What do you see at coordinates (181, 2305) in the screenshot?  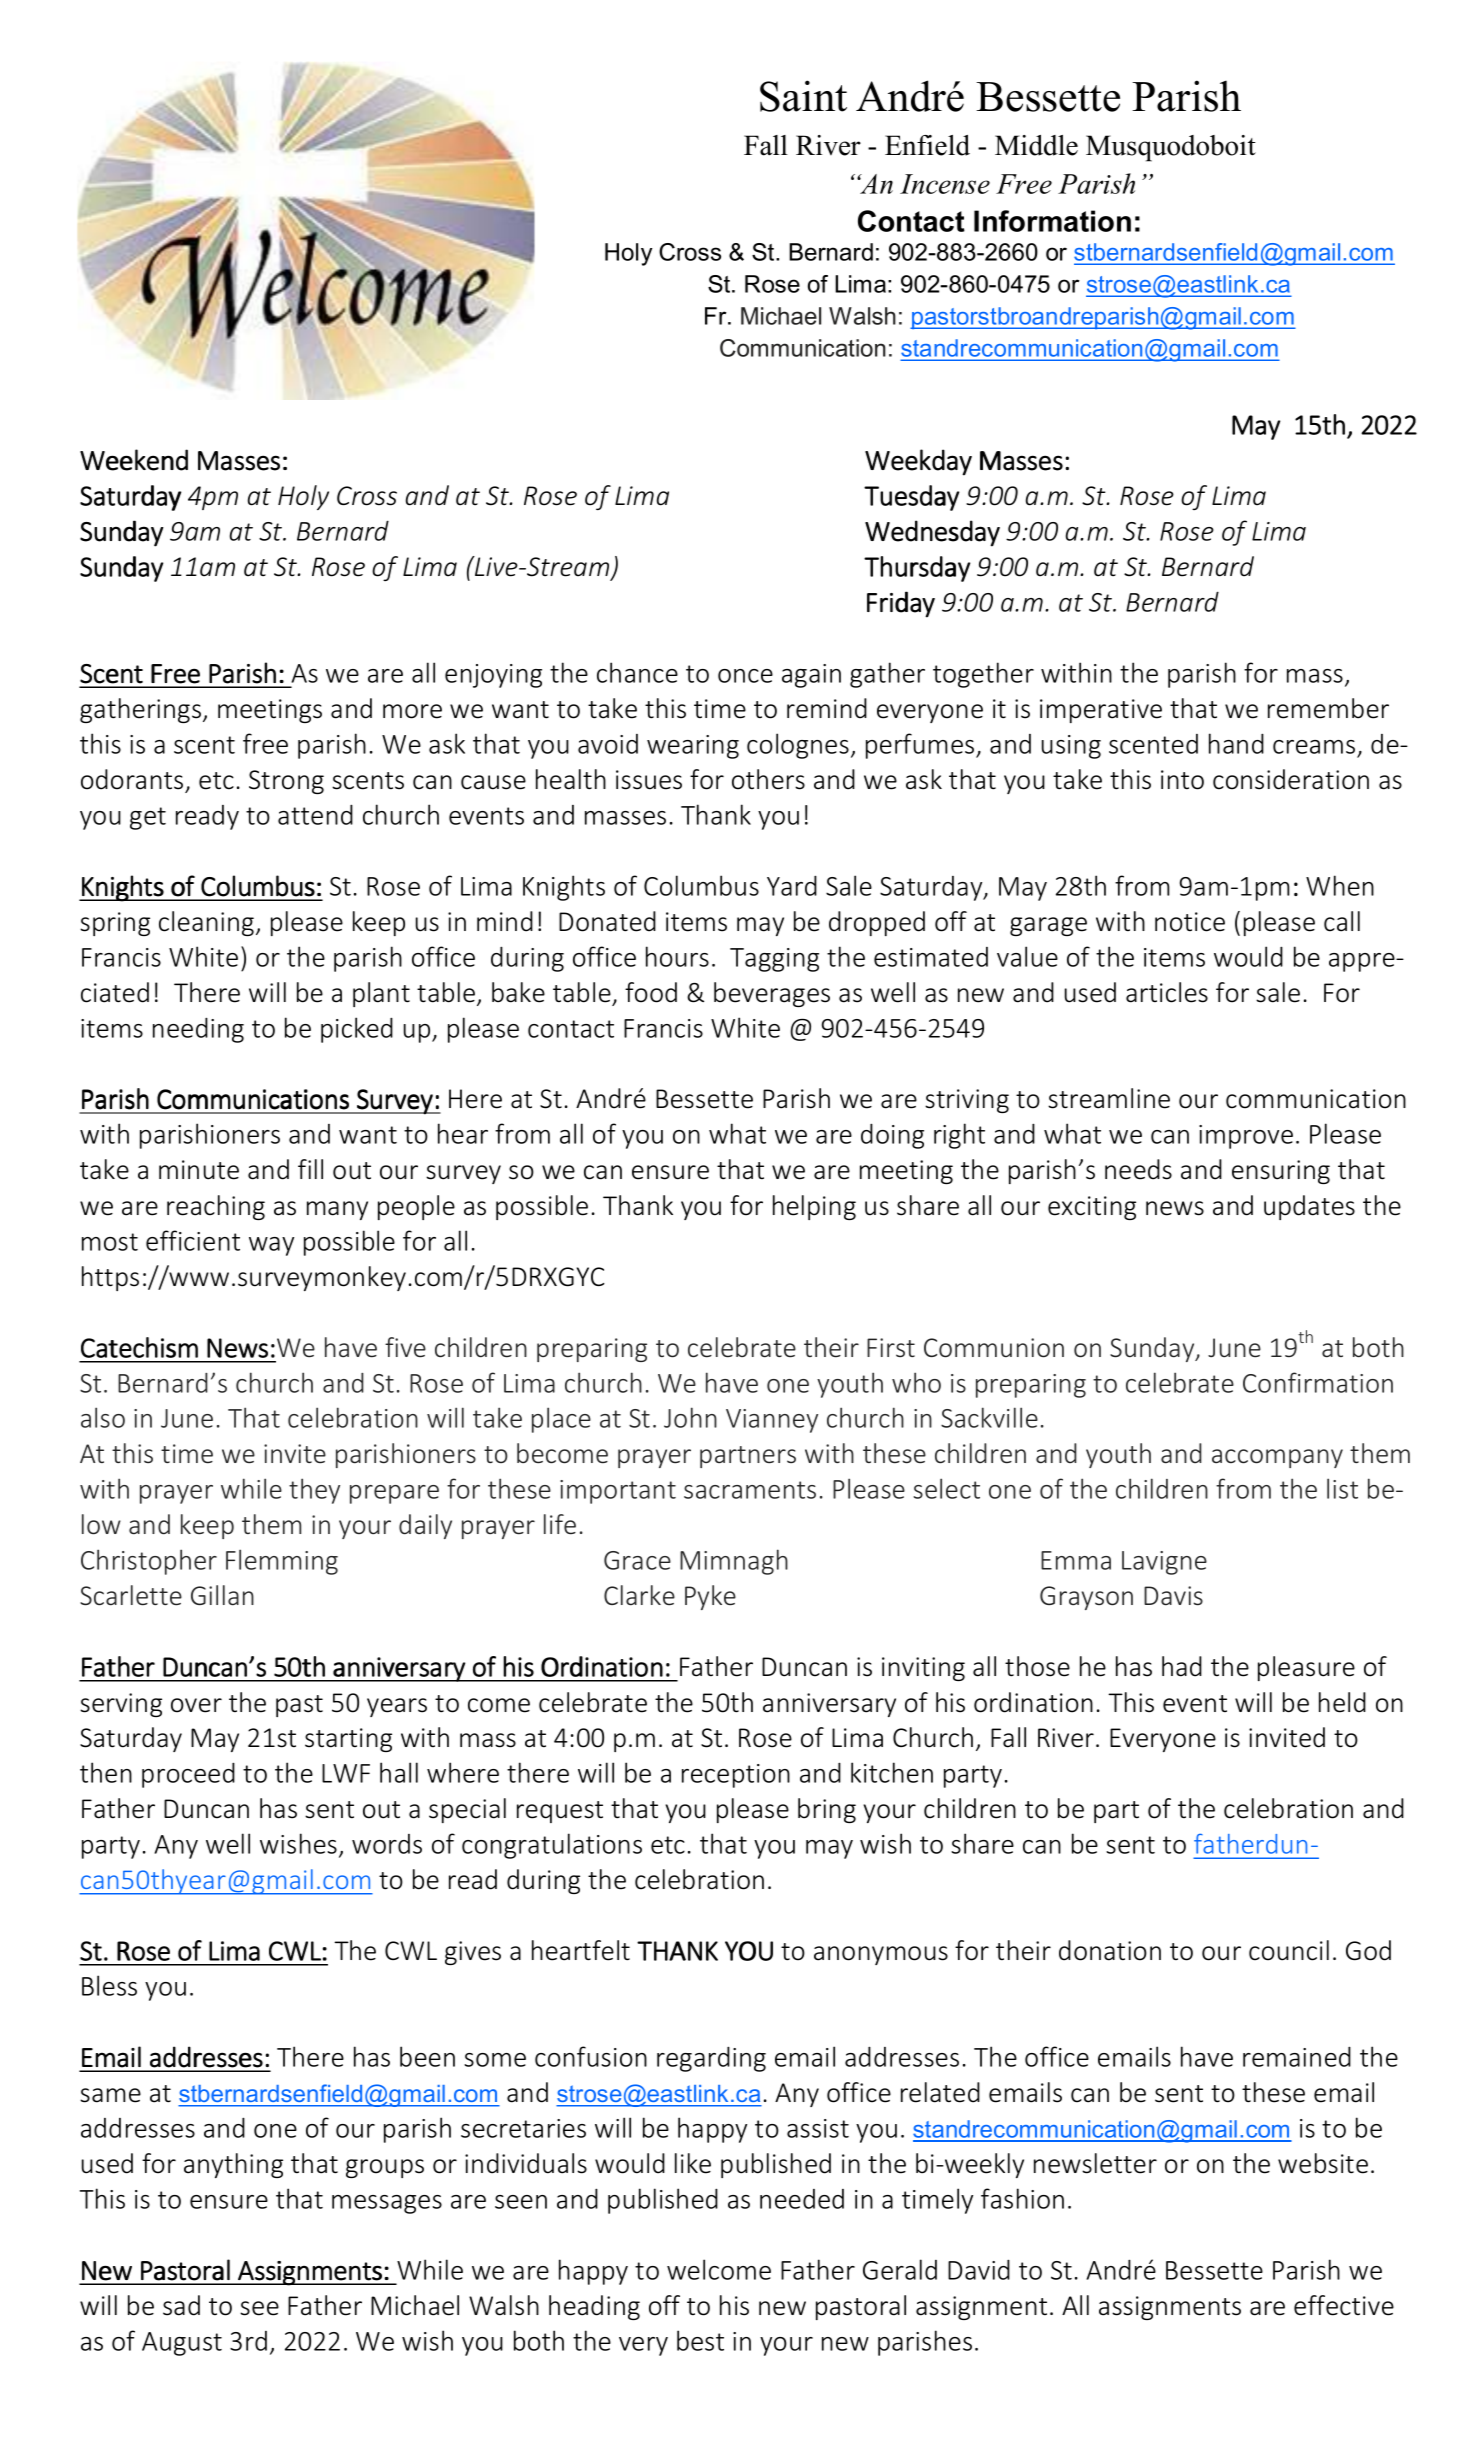 I see `sad` at bounding box center [181, 2305].
